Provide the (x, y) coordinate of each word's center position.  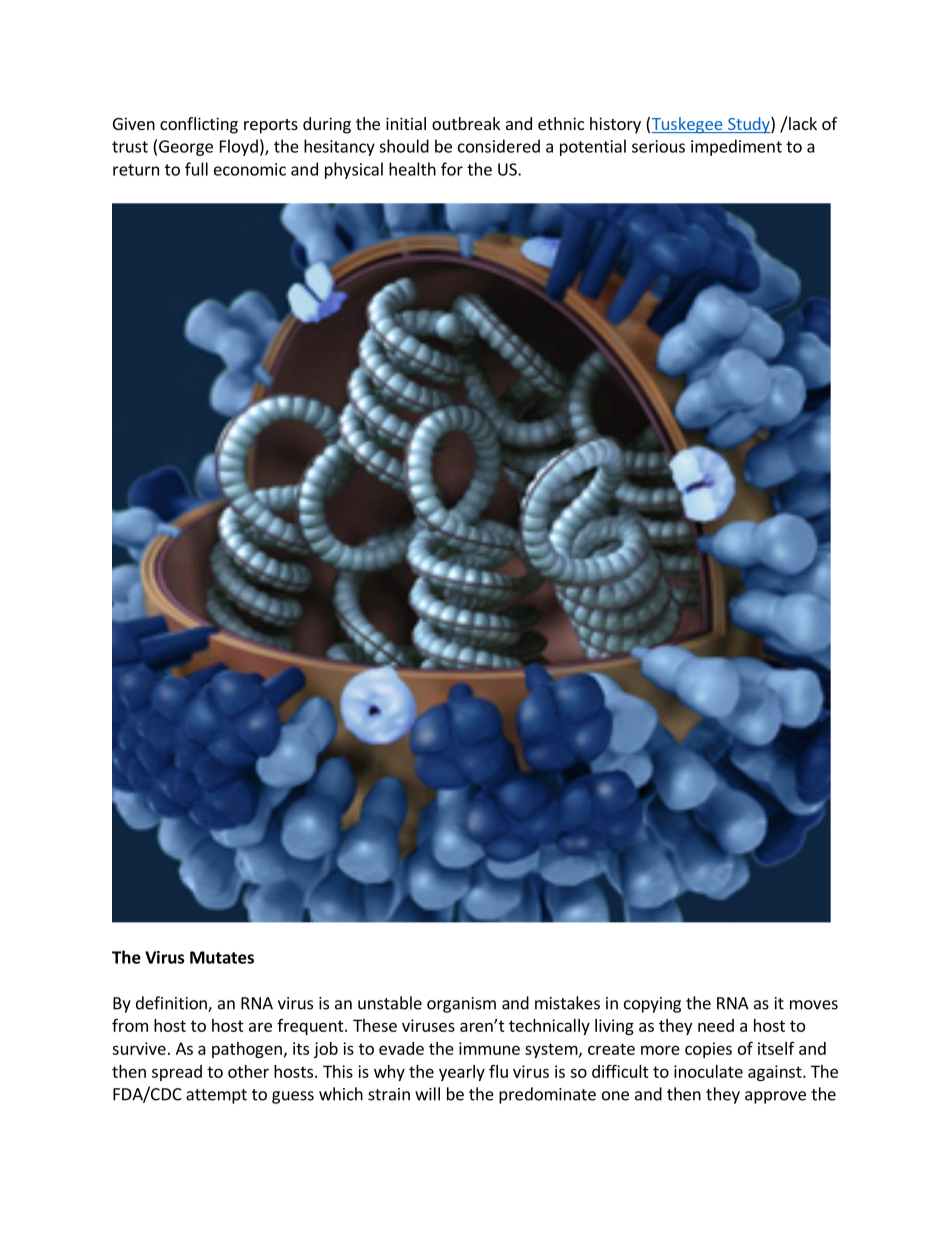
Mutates (222, 957)
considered (499, 146)
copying (652, 1005)
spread (177, 1073)
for (452, 169)
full (196, 169)
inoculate (708, 1071)
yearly (462, 1073)
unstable (390, 1003)
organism (461, 1005)
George (186, 148)
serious (658, 146)
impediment (736, 147)
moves (814, 1005)
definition (172, 1004)
